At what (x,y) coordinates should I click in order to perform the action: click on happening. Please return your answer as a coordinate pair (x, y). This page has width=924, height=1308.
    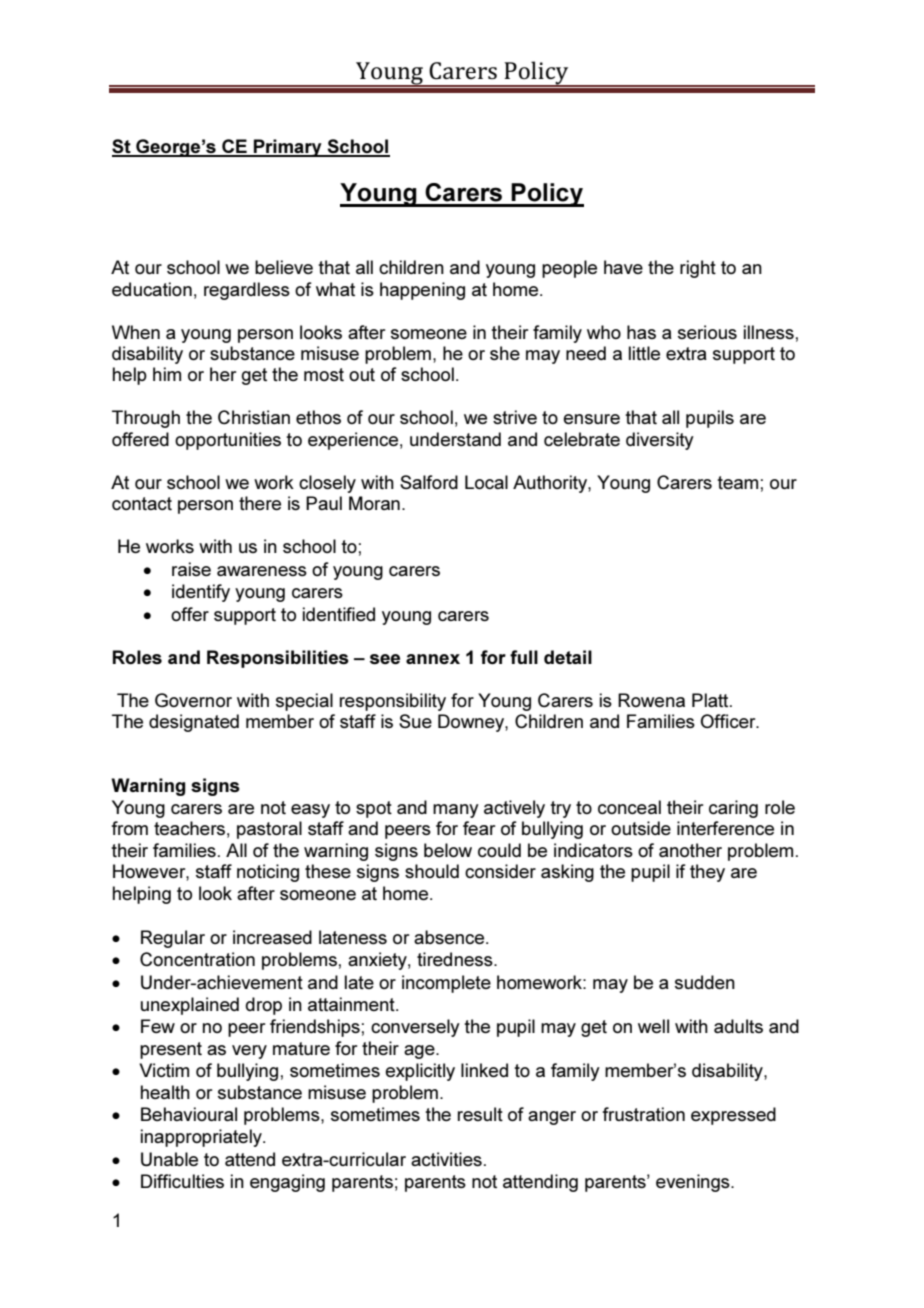
    Looking at the image, I should click on (422, 291).
